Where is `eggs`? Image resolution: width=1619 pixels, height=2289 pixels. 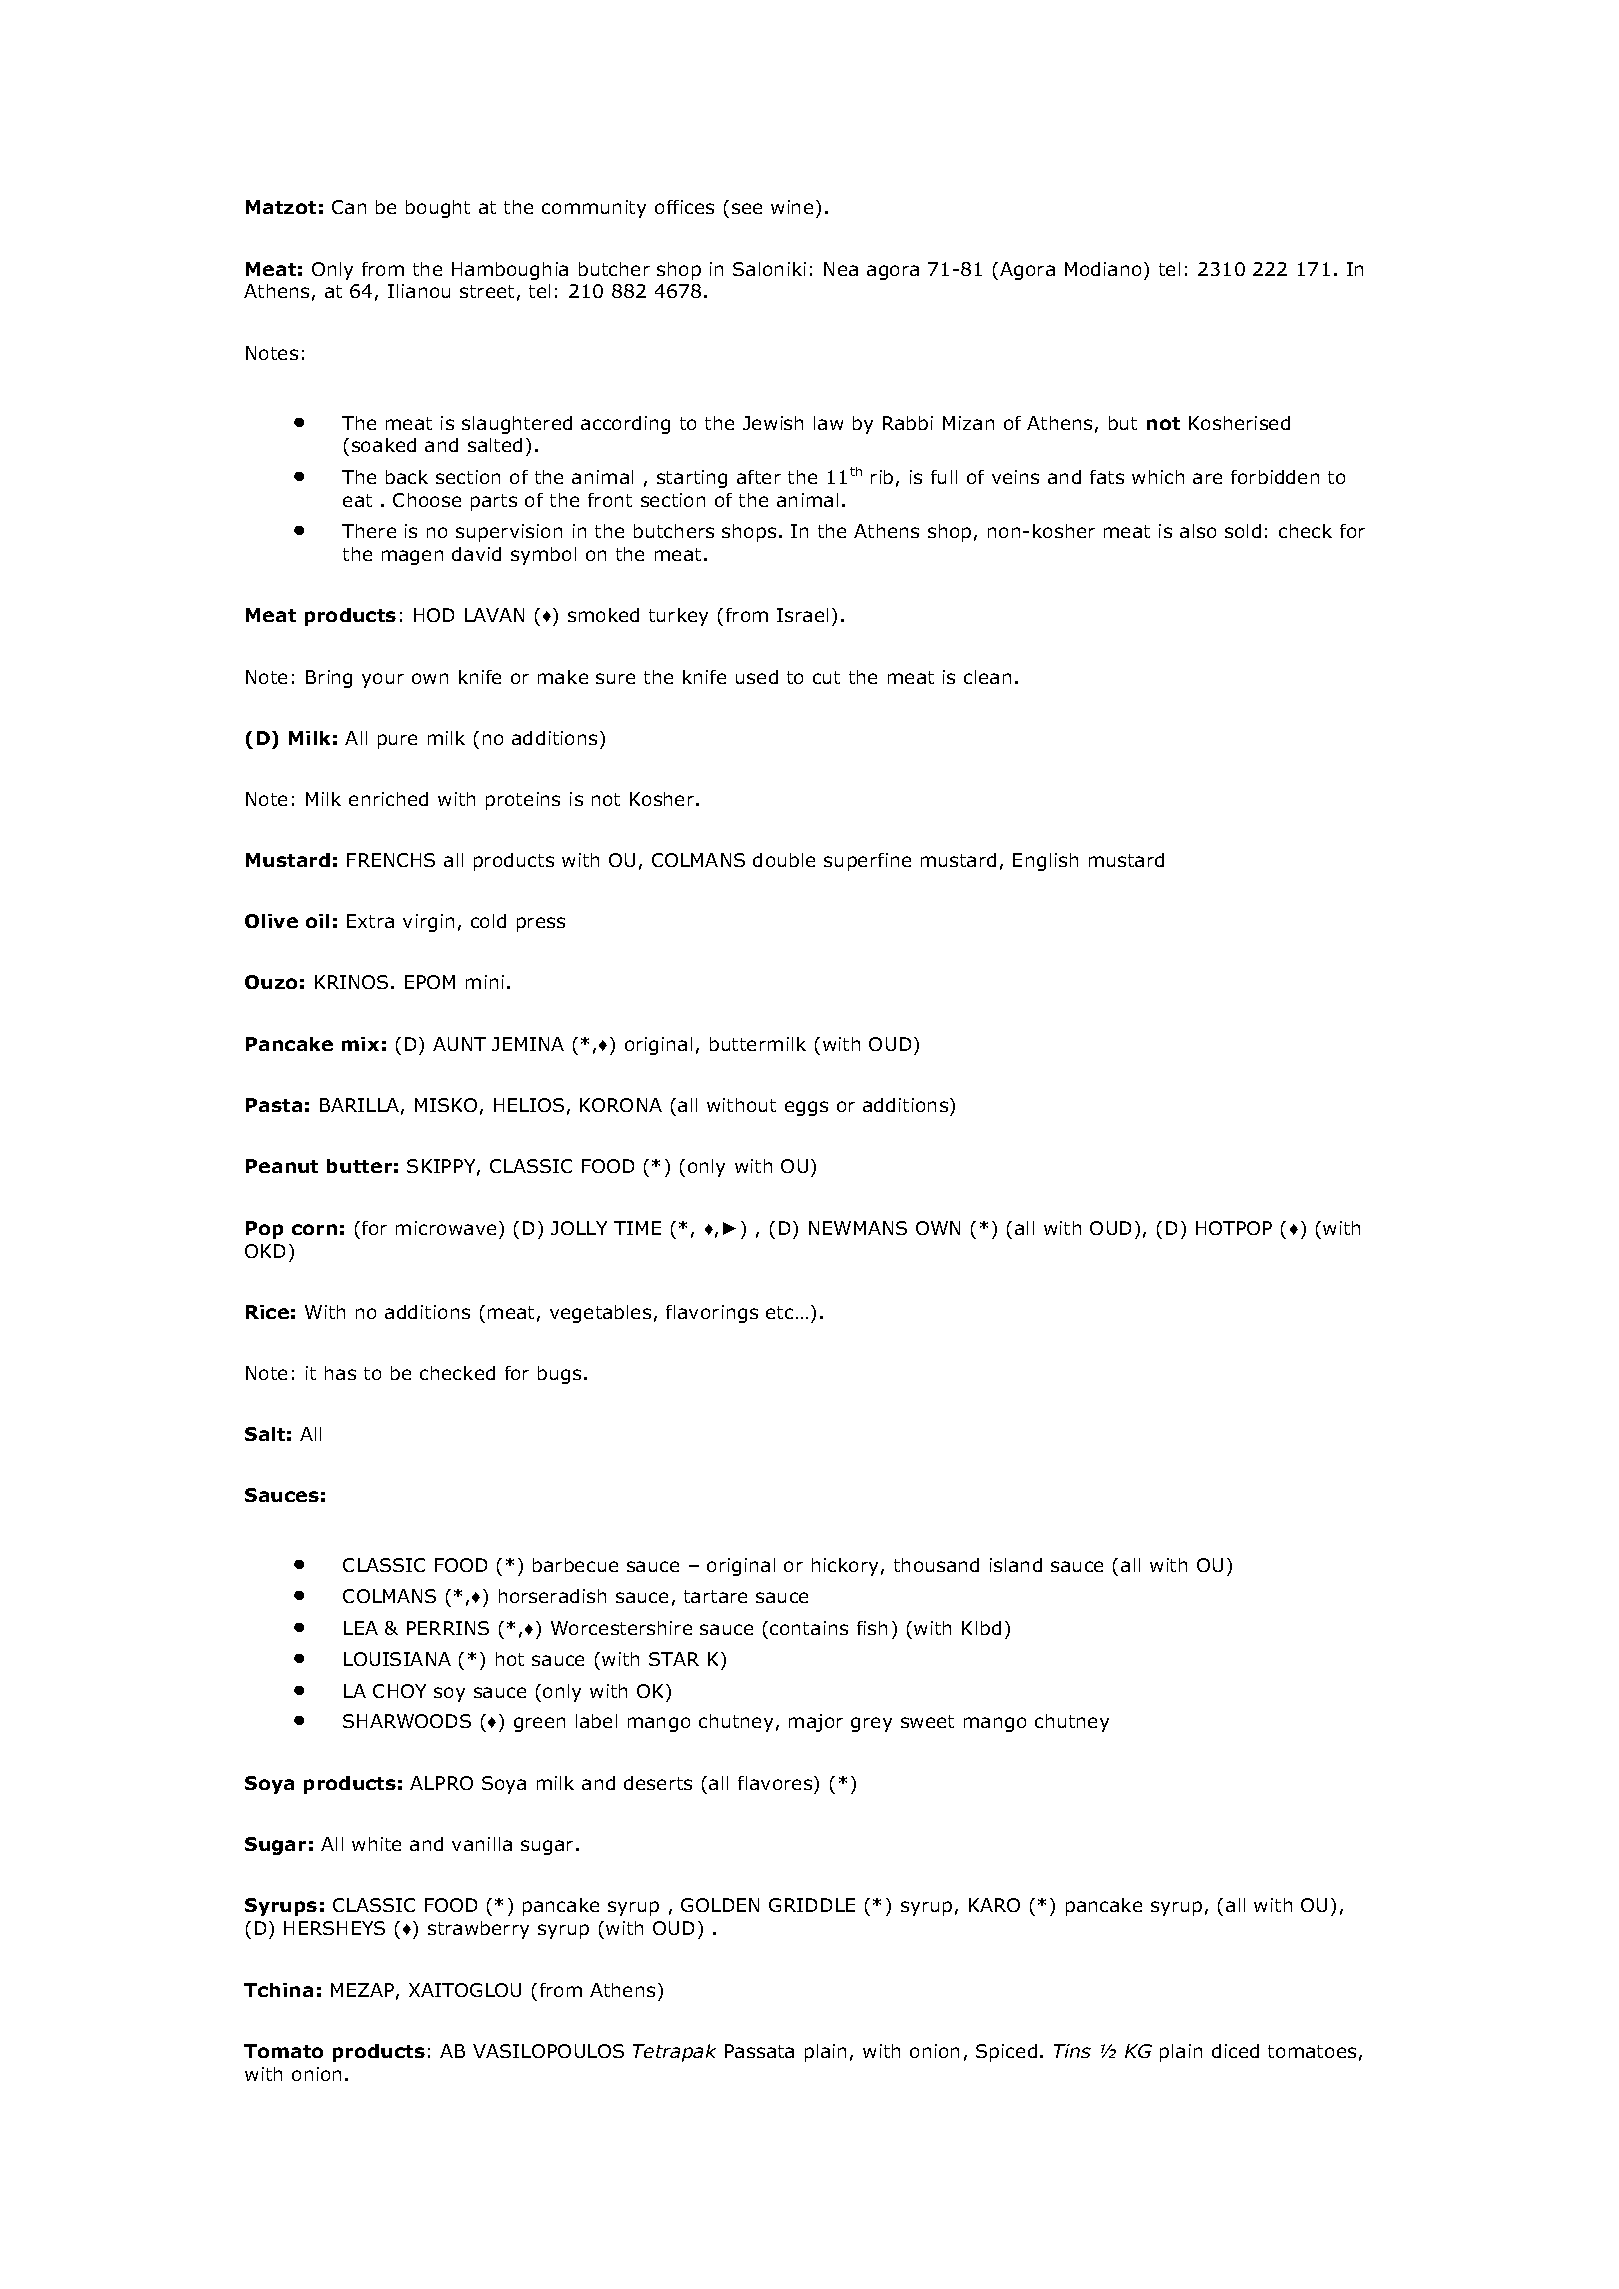
eggs is located at coordinates (806, 1108).
